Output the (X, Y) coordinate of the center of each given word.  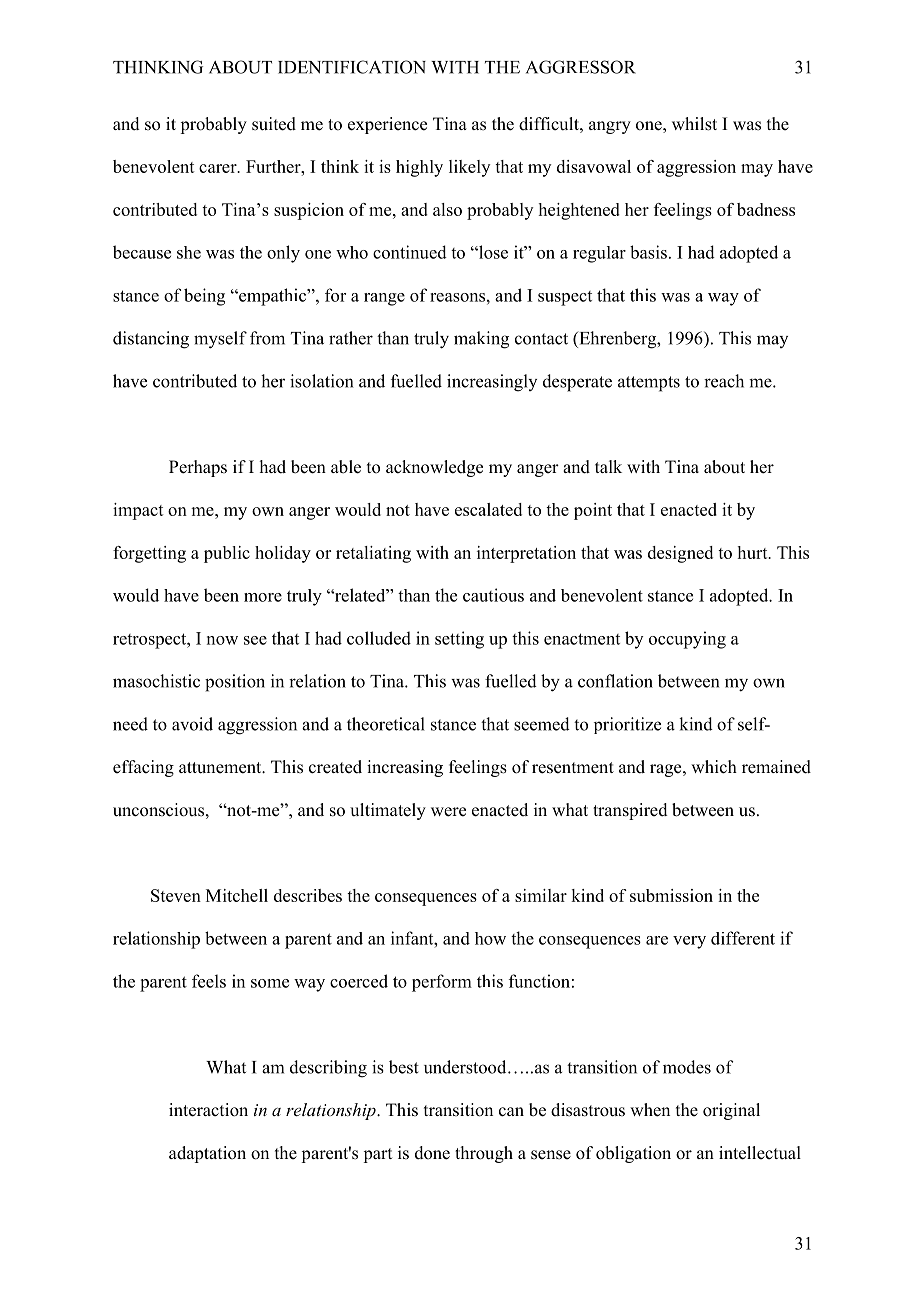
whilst (694, 124)
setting (459, 640)
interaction (208, 1110)
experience (387, 125)
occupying (687, 640)
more (263, 597)
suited (274, 124)
